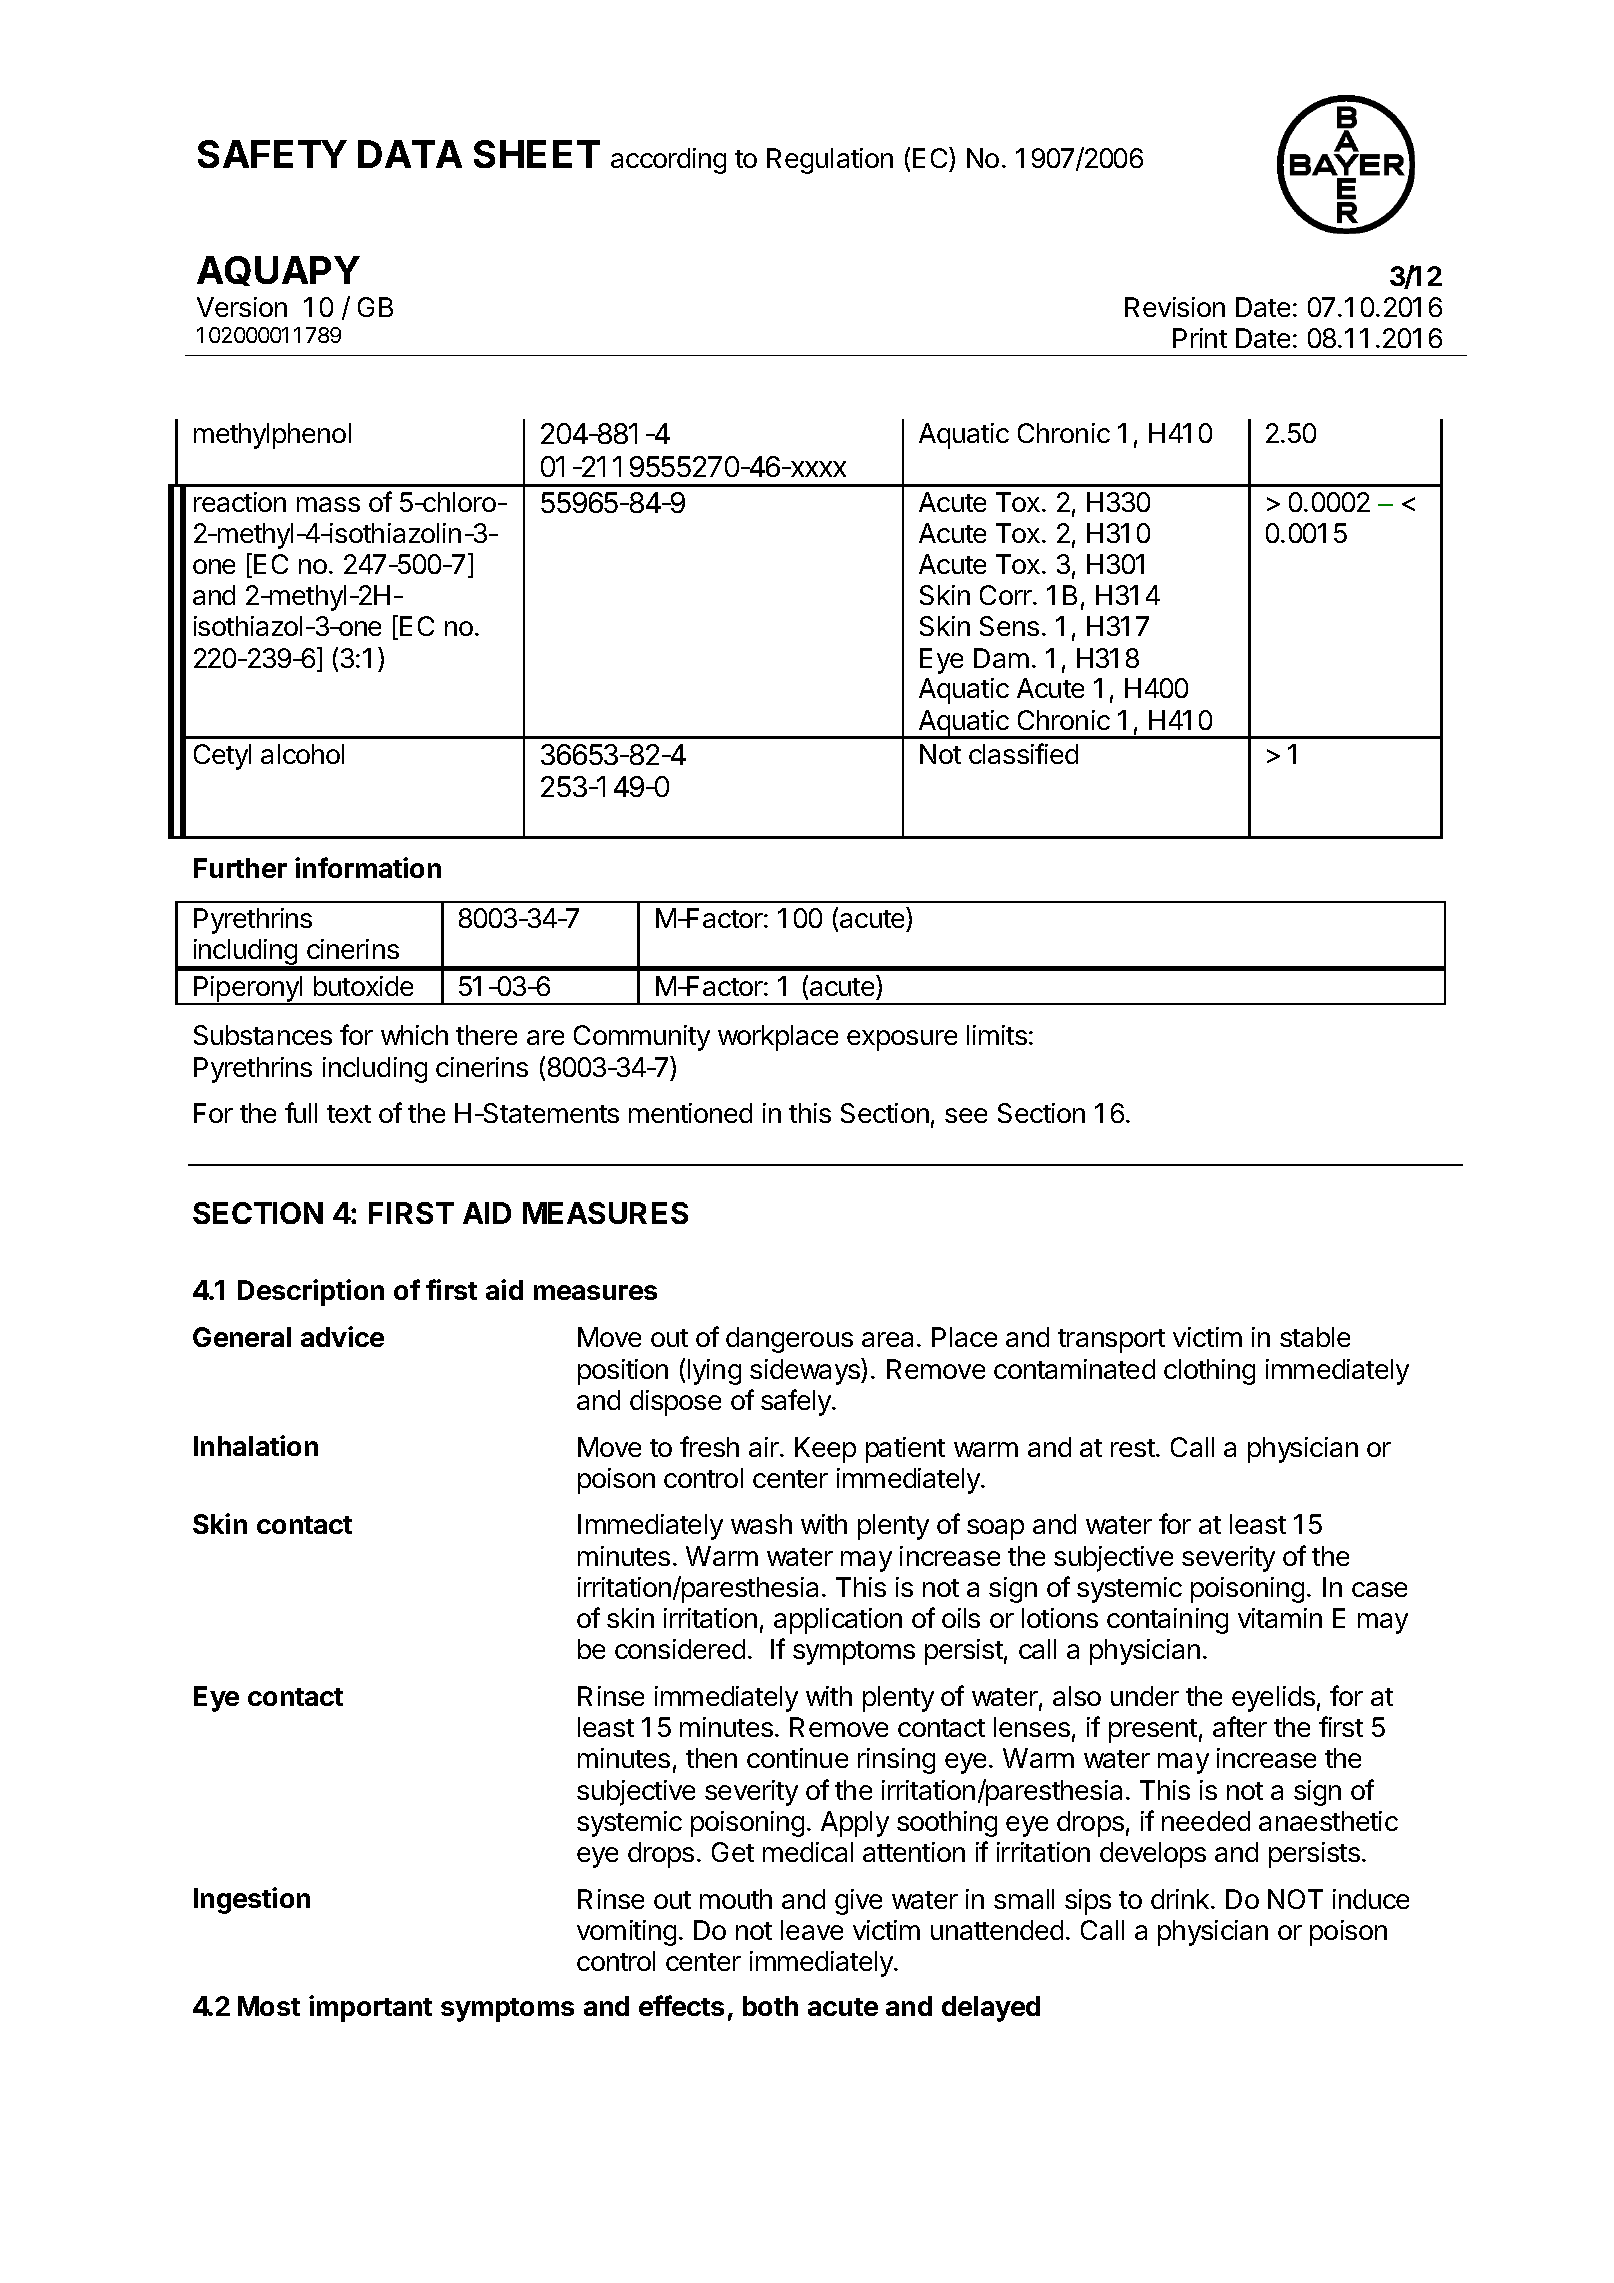  I want to click on DATA, so click(410, 154).
